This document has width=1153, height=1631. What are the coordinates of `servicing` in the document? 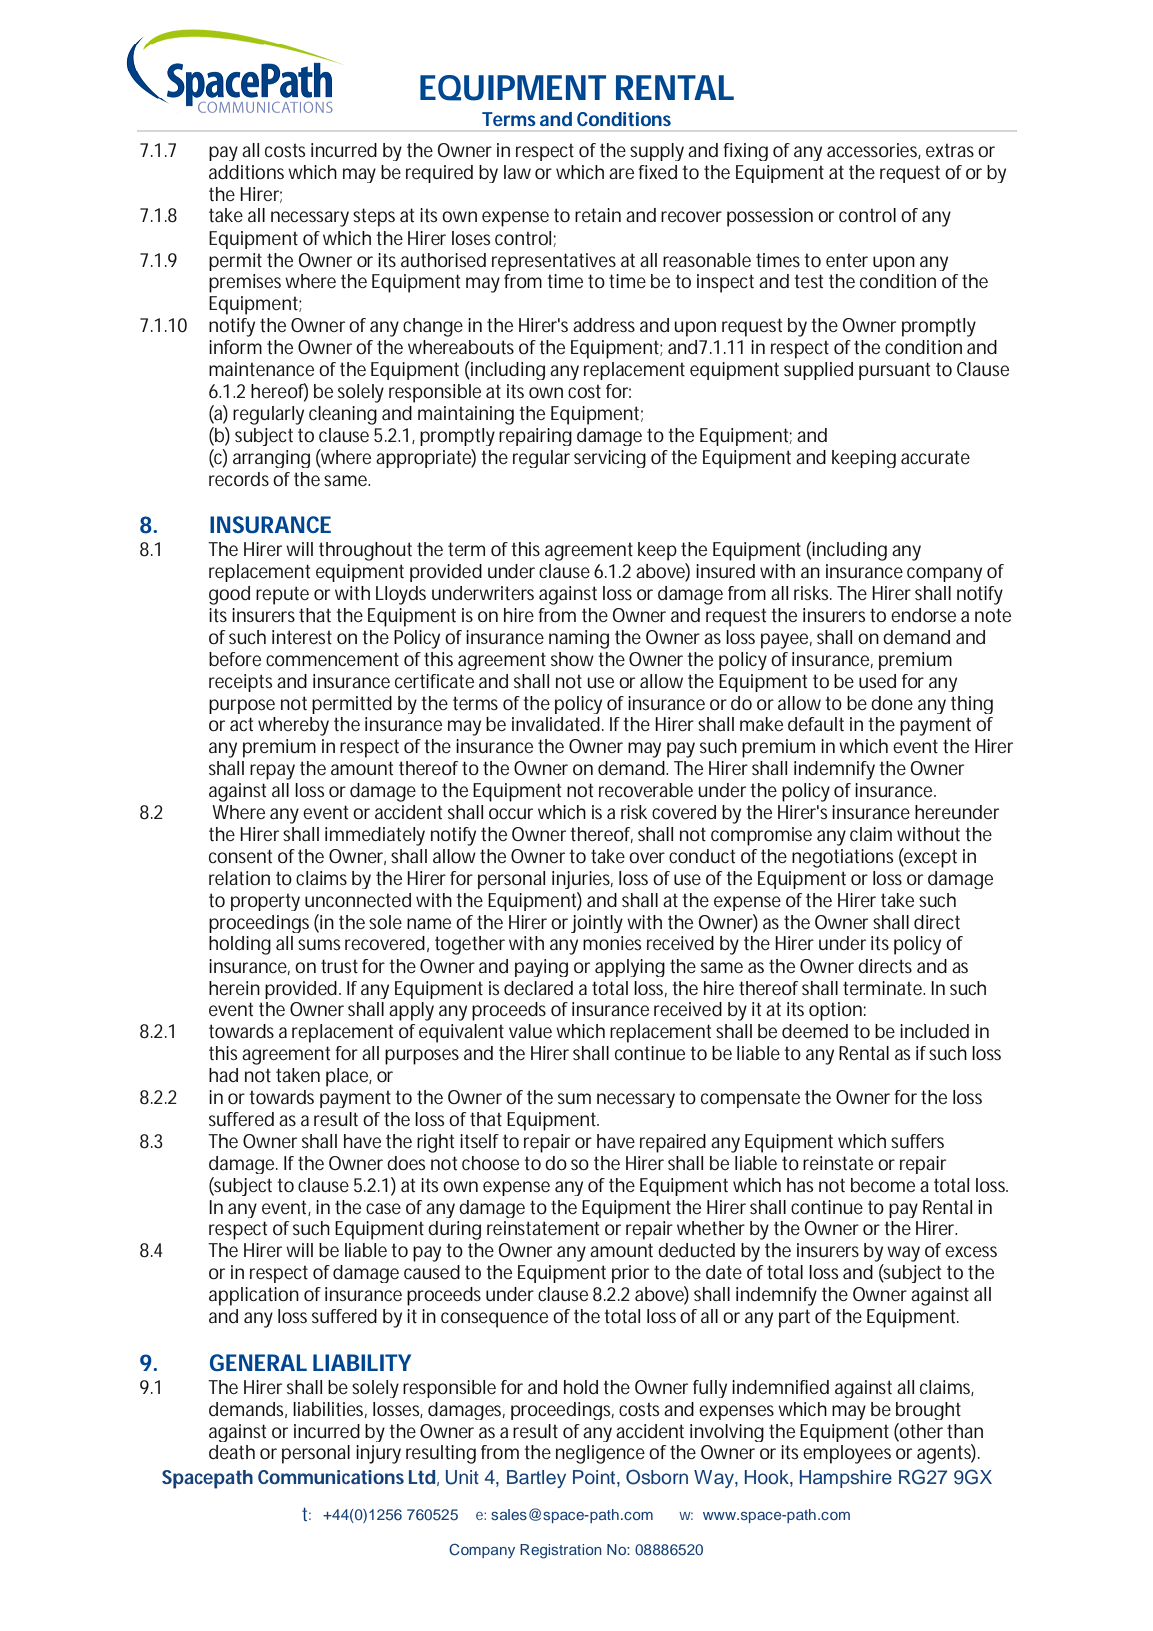 It's located at (610, 459).
